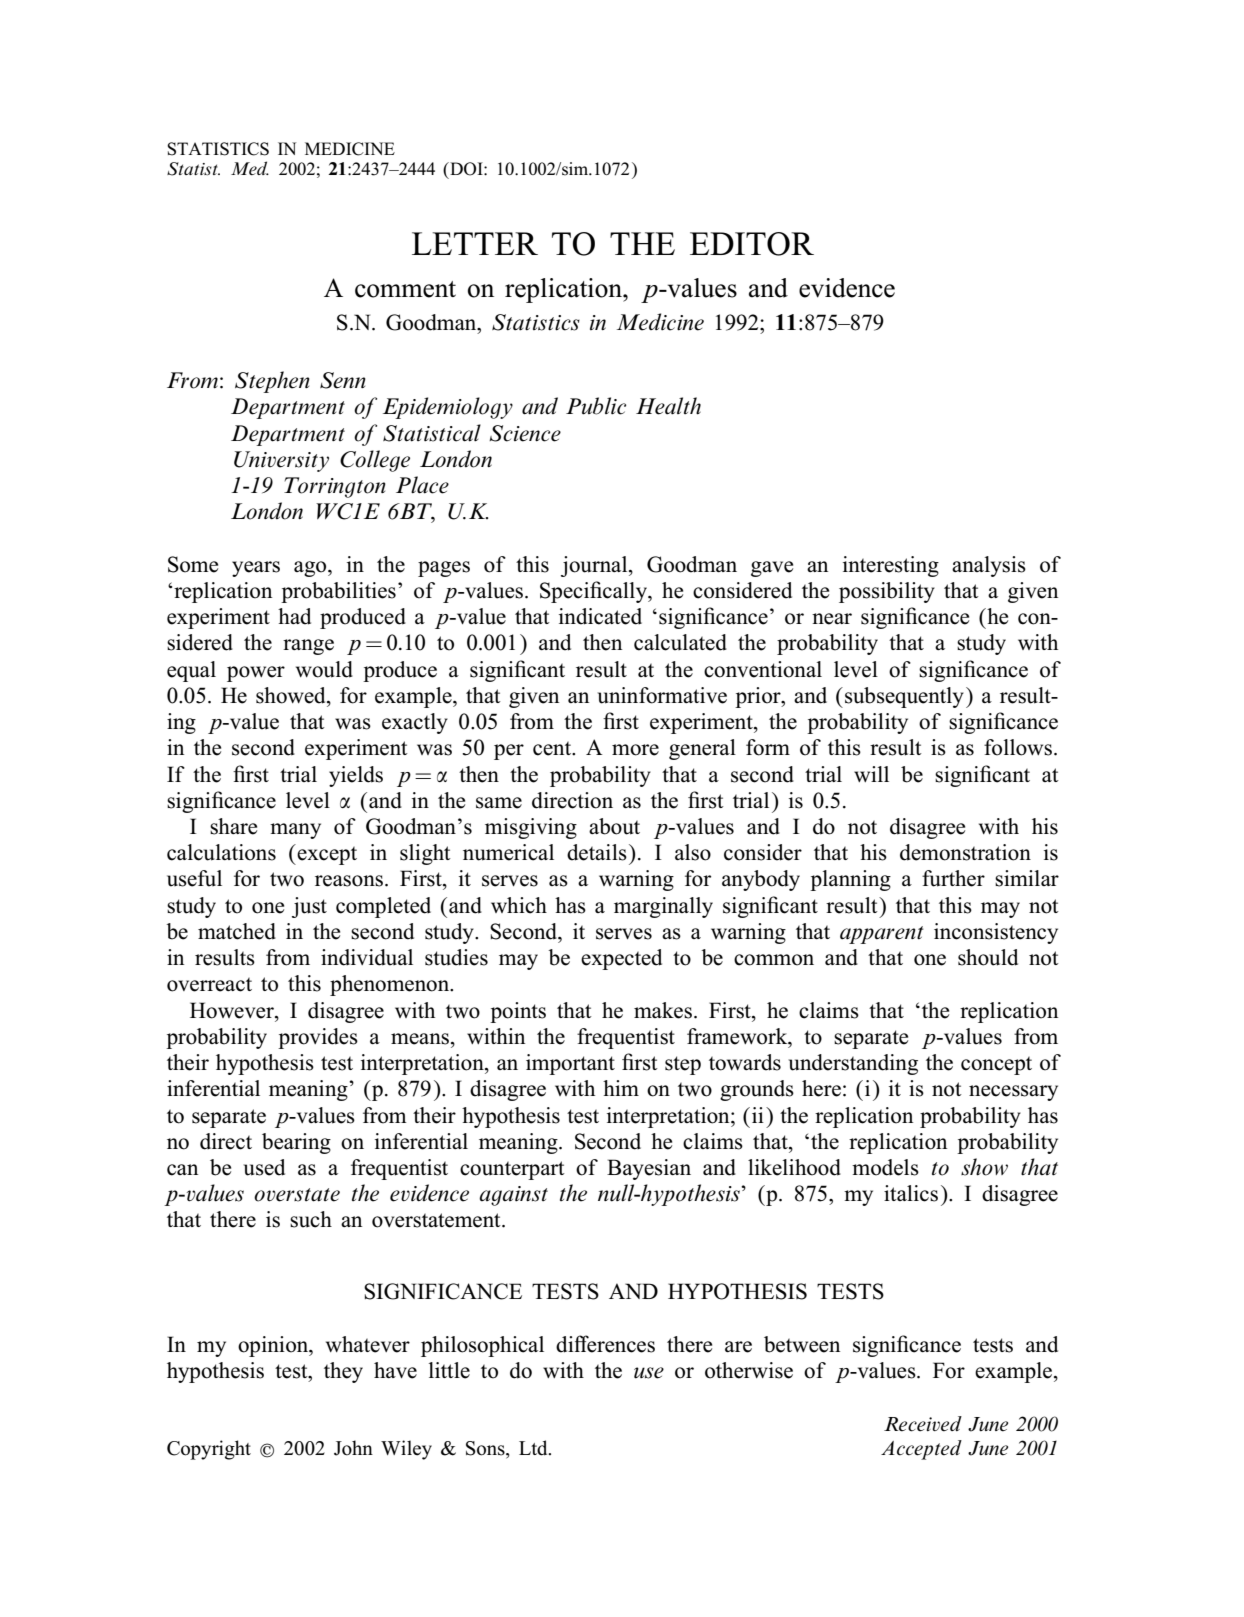 This screenshot has height=1617, width=1244. What do you see at coordinates (475, 243) in the screenshot?
I see `LETTER` at bounding box center [475, 243].
